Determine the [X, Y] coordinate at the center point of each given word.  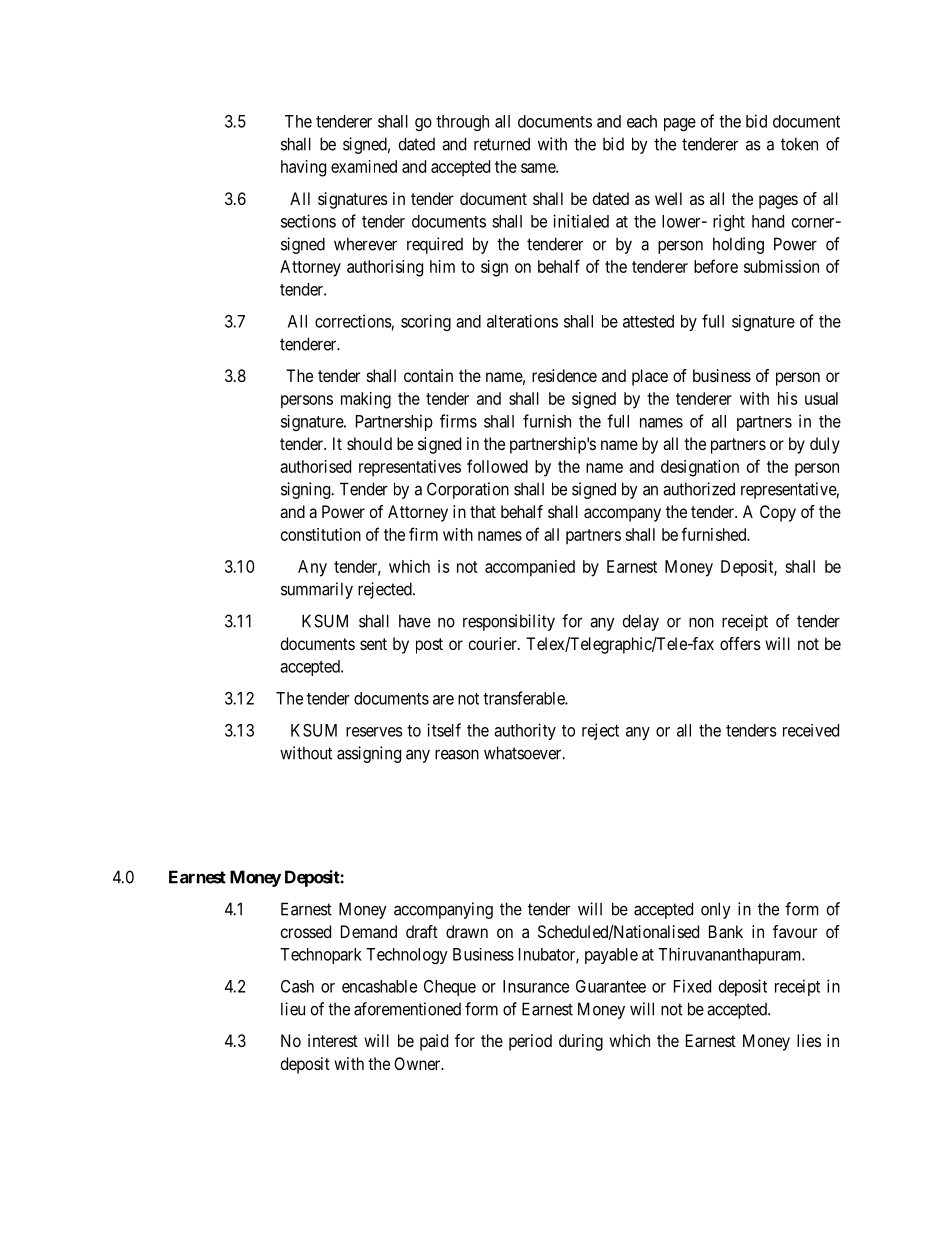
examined [364, 166]
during [581, 1042]
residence [564, 375]
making [366, 400]
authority [525, 731]
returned [502, 144]
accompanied [530, 568]
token [799, 144]
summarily [317, 590]
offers [740, 643]
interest [333, 1040]
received [811, 730]
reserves [374, 732]
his [788, 398]
